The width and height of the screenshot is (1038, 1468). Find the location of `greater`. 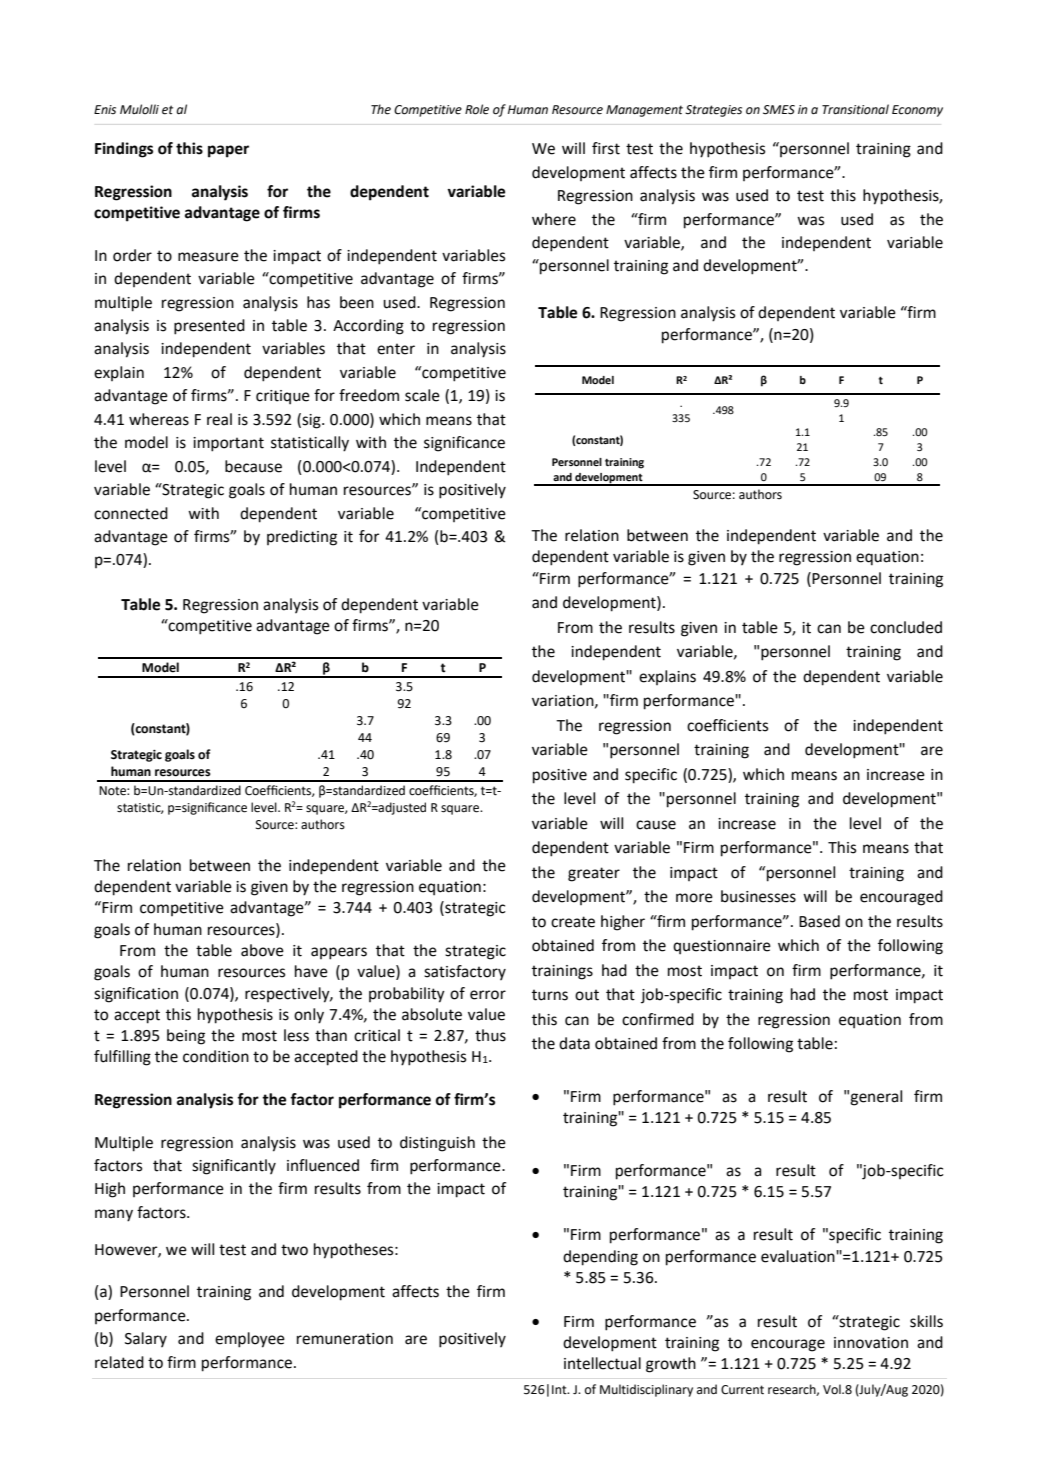

greater is located at coordinates (594, 874).
